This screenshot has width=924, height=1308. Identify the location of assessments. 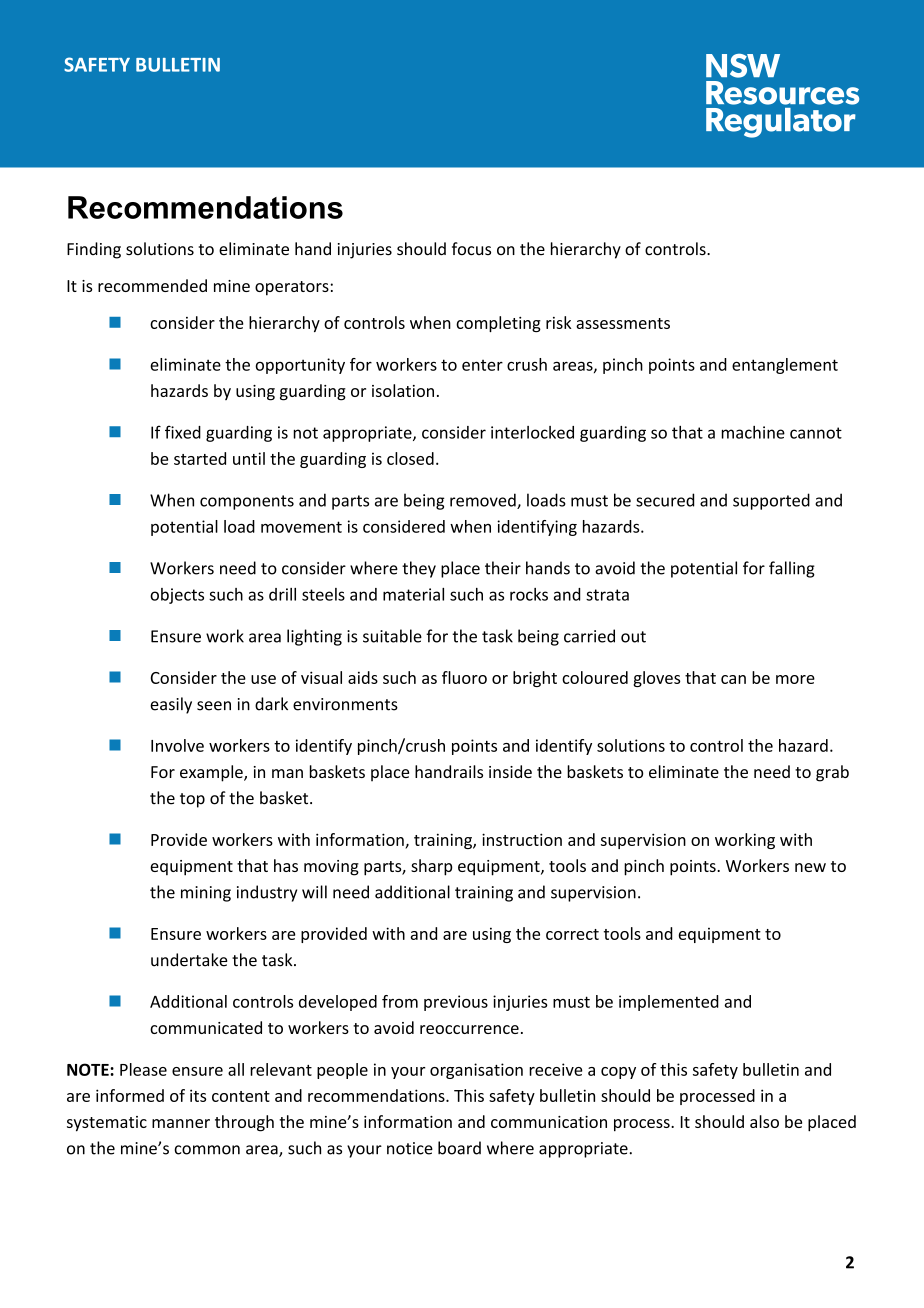
(623, 323).
